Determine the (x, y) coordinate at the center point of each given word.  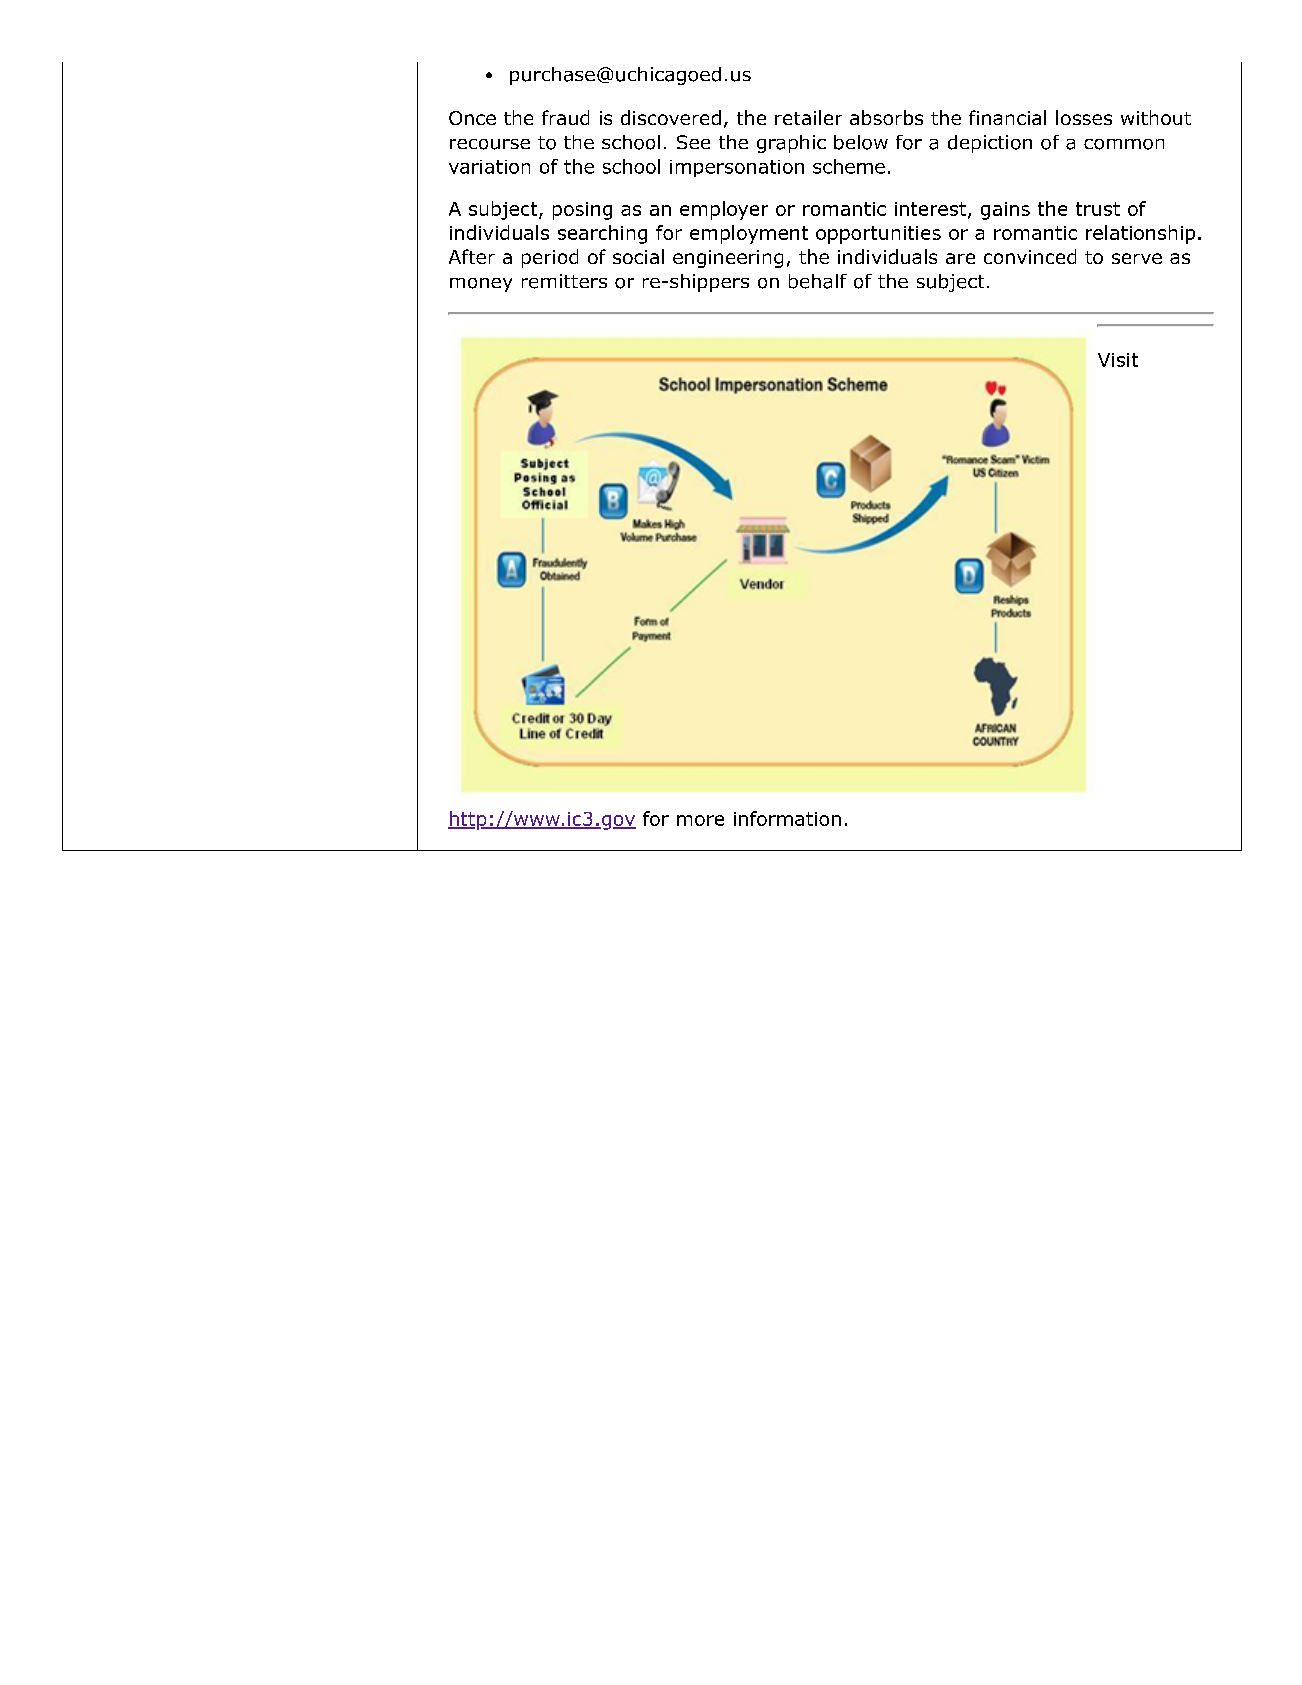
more (700, 820)
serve (1137, 258)
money (481, 285)
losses (1084, 117)
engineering (728, 259)
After (472, 256)
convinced (1030, 256)
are (960, 258)
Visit (1118, 360)
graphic (791, 144)
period (550, 258)
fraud (565, 117)
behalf (818, 281)
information (787, 818)
